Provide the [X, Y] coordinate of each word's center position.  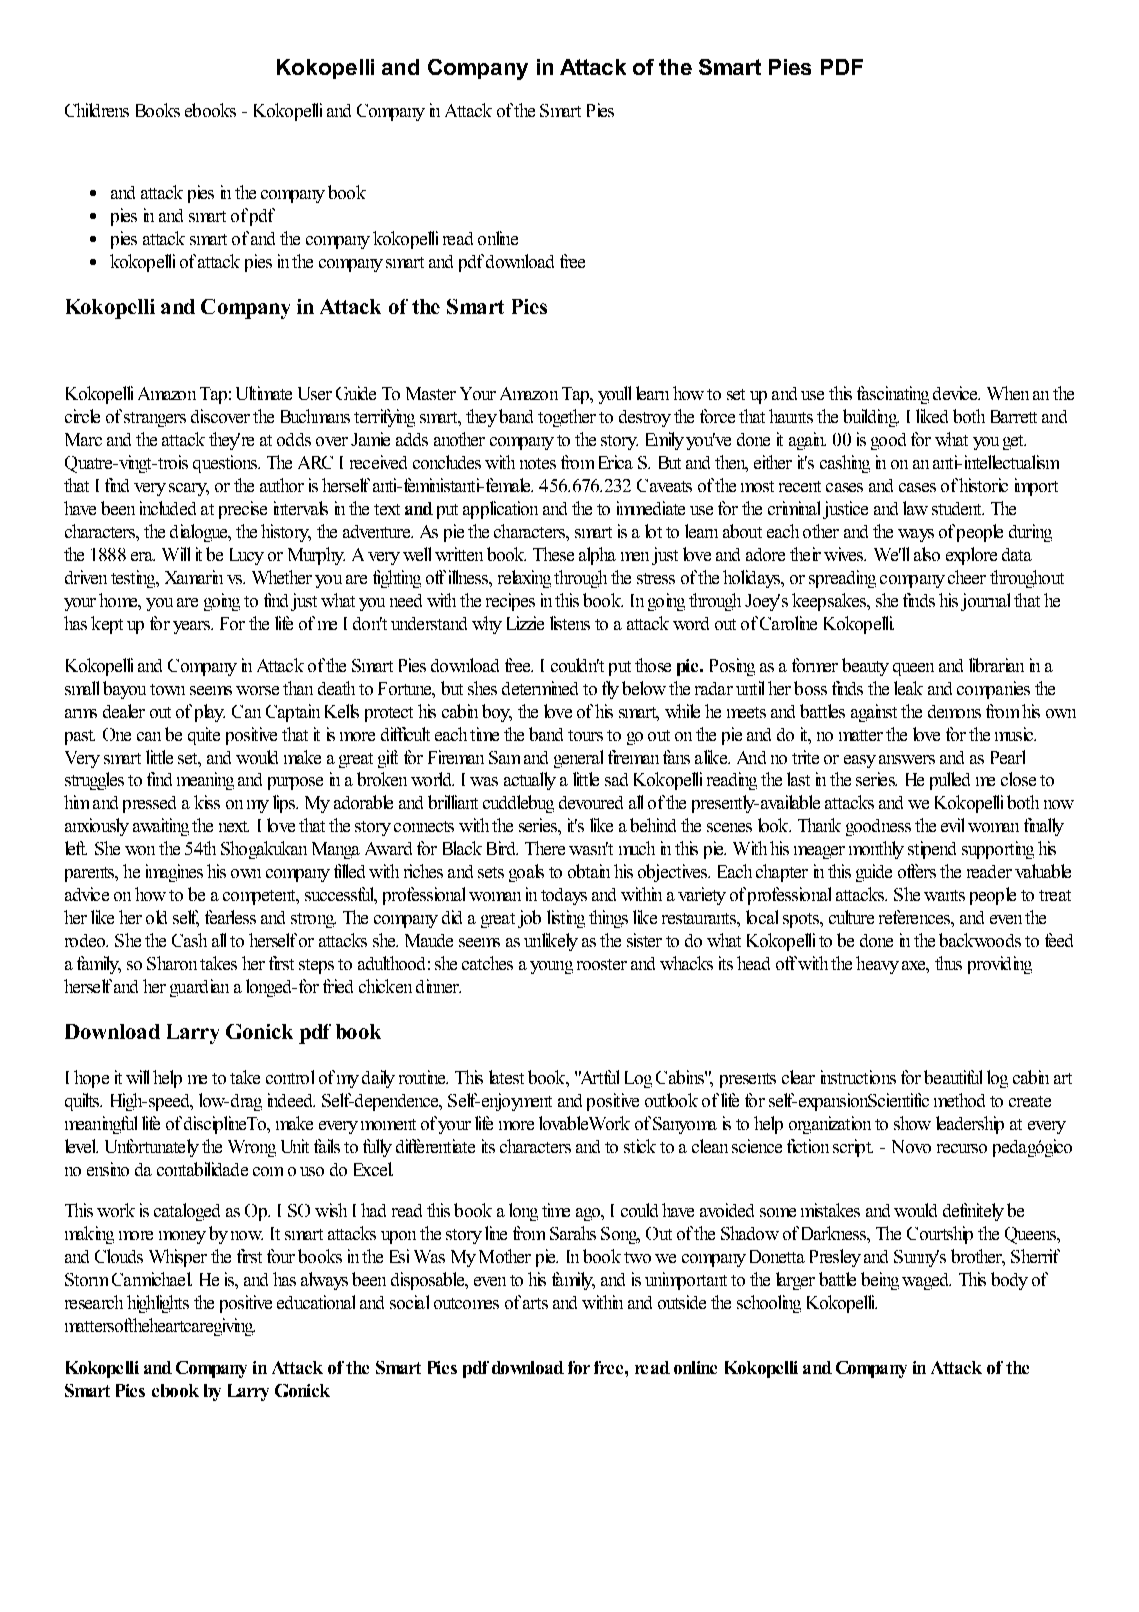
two [637, 1257]
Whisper [178, 1258]
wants [944, 895]
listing [566, 919]
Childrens [97, 110]
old [156, 917]
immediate [651, 508]
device [956, 393]
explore [971, 556]
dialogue [200, 533]
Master [431, 393]
